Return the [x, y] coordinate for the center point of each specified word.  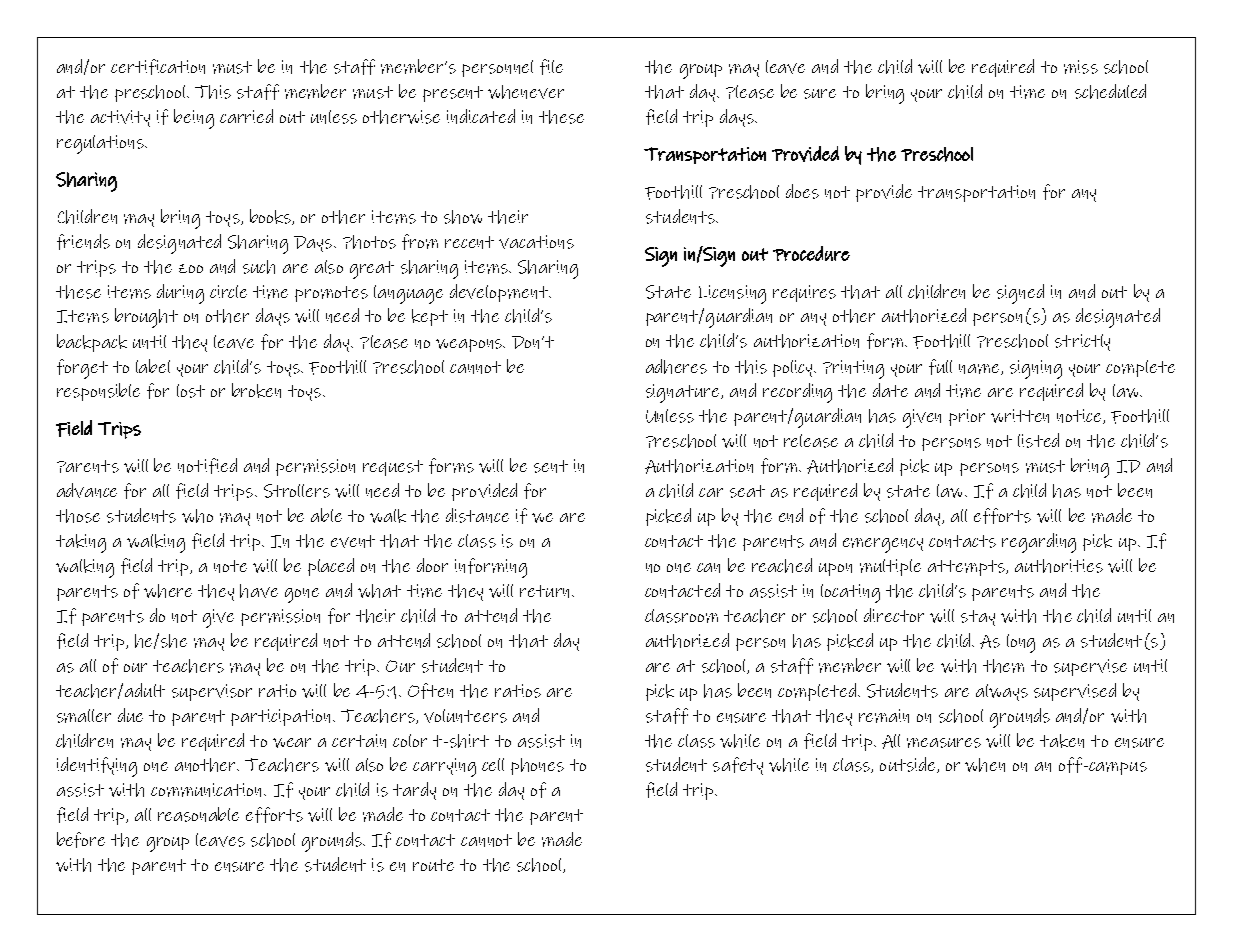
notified [207, 466]
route [433, 865]
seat [747, 491]
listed [1038, 440]
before [81, 840]
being [194, 119]
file [551, 67]
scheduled [1110, 91]
